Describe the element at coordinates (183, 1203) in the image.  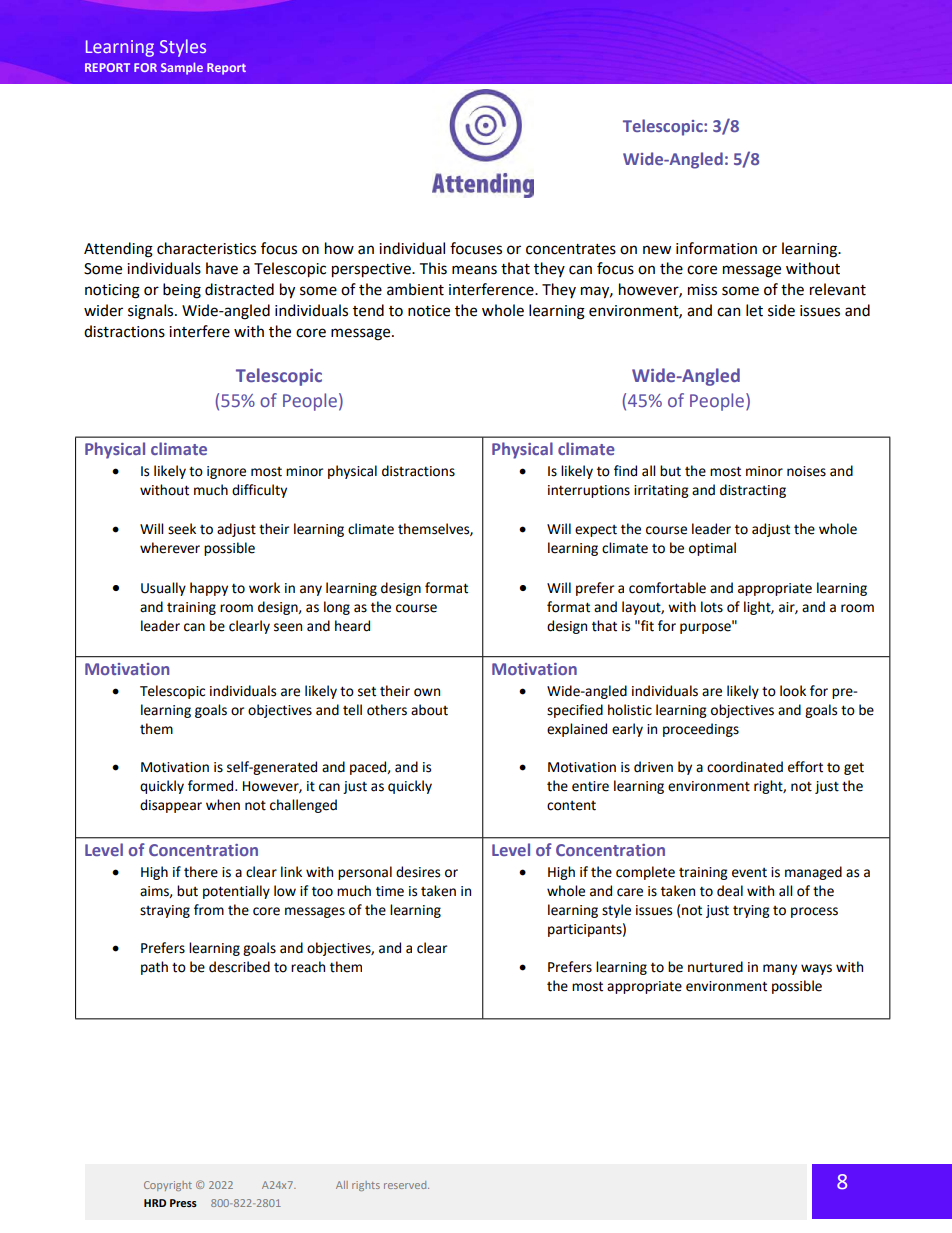
I see `Press` at that location.
